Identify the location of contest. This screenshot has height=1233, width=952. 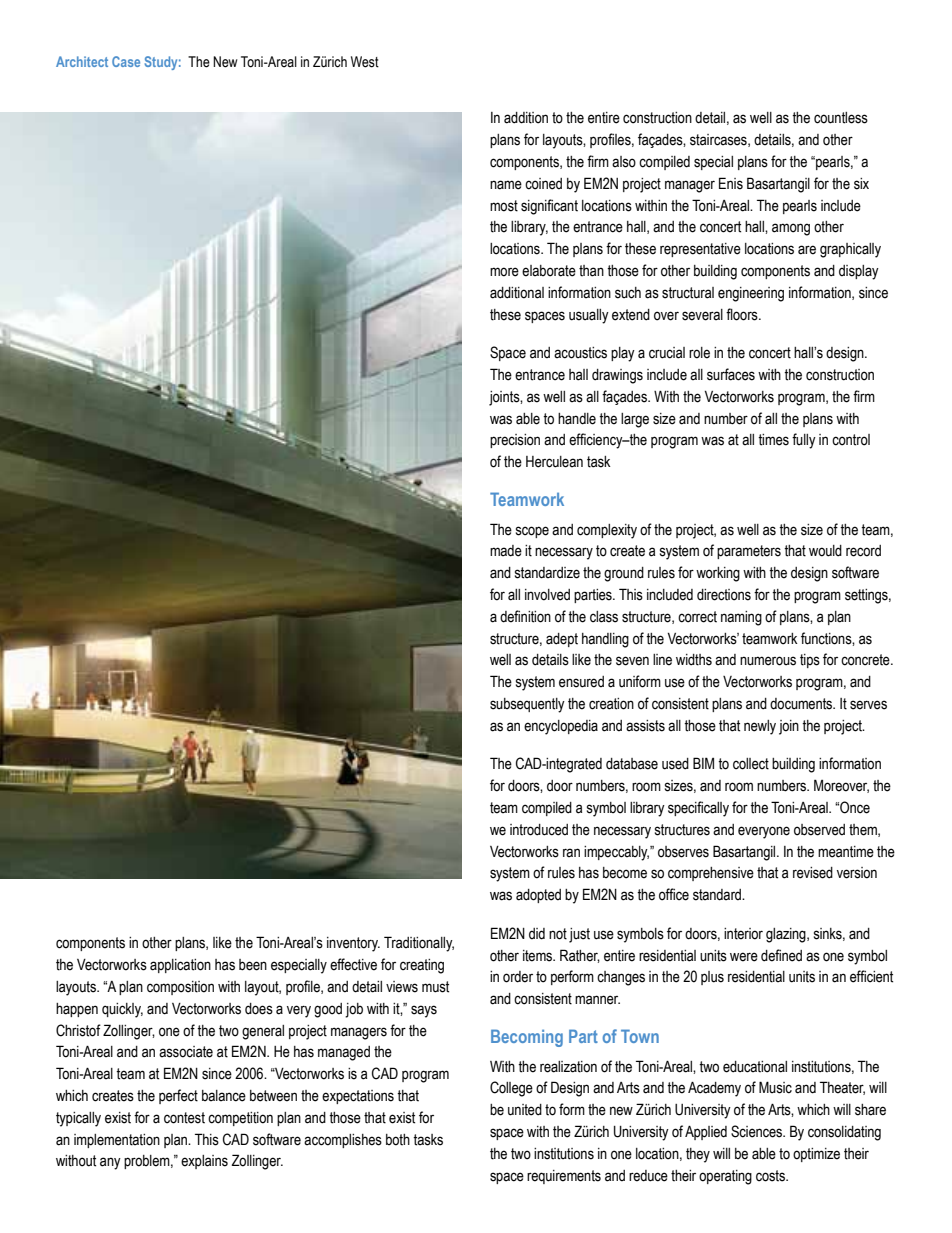
(184, 1118).
